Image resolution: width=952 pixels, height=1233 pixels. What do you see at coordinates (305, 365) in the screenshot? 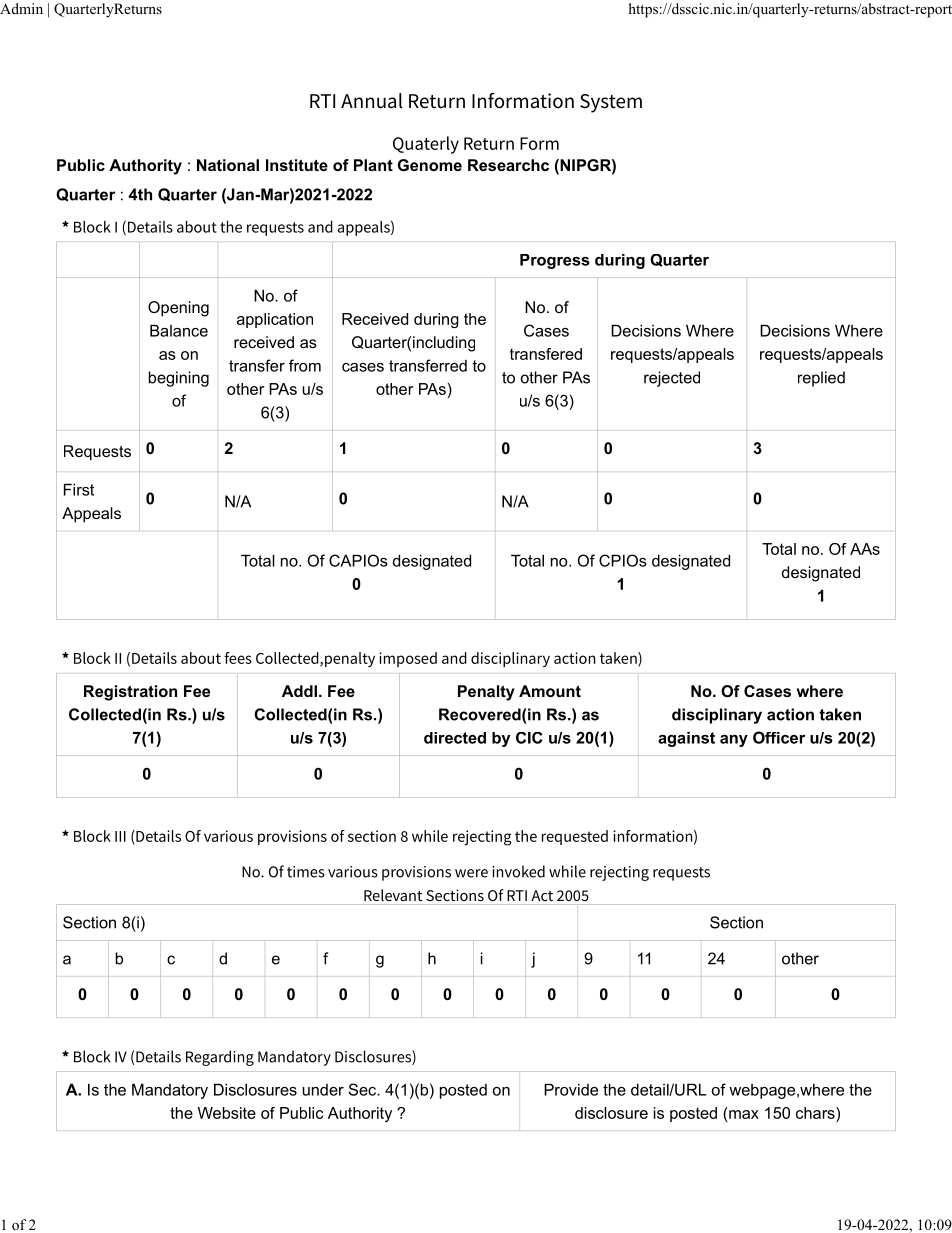
I see `from` at bounding box center [305, 365].
